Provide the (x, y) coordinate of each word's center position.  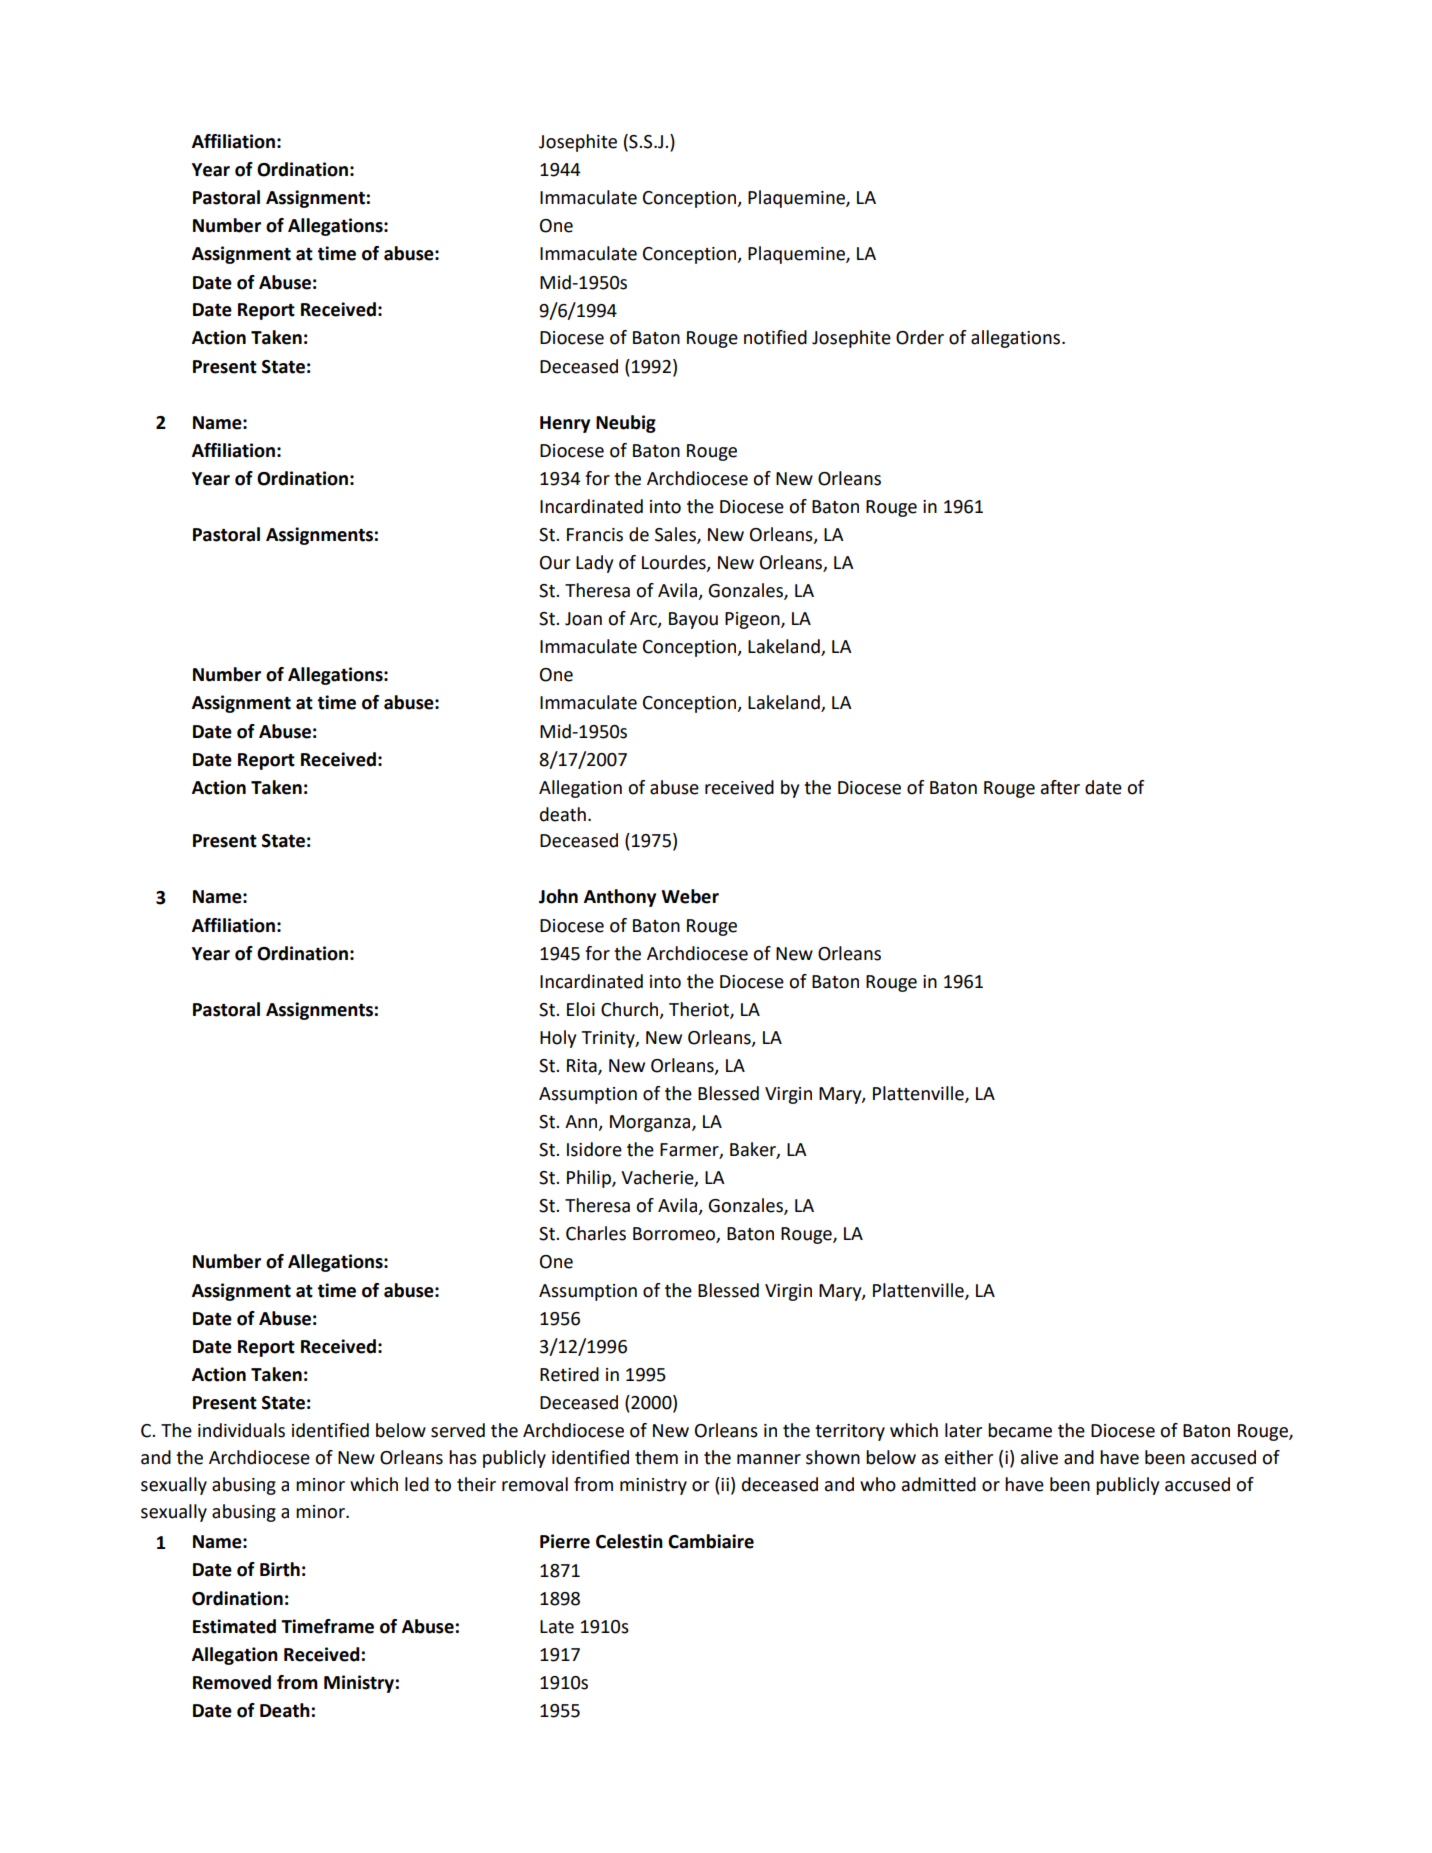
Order (920, 337)
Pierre (565, 1541)
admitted (939, 1484)
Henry (565, 424)
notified (775, 337)
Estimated (234, 1626)
